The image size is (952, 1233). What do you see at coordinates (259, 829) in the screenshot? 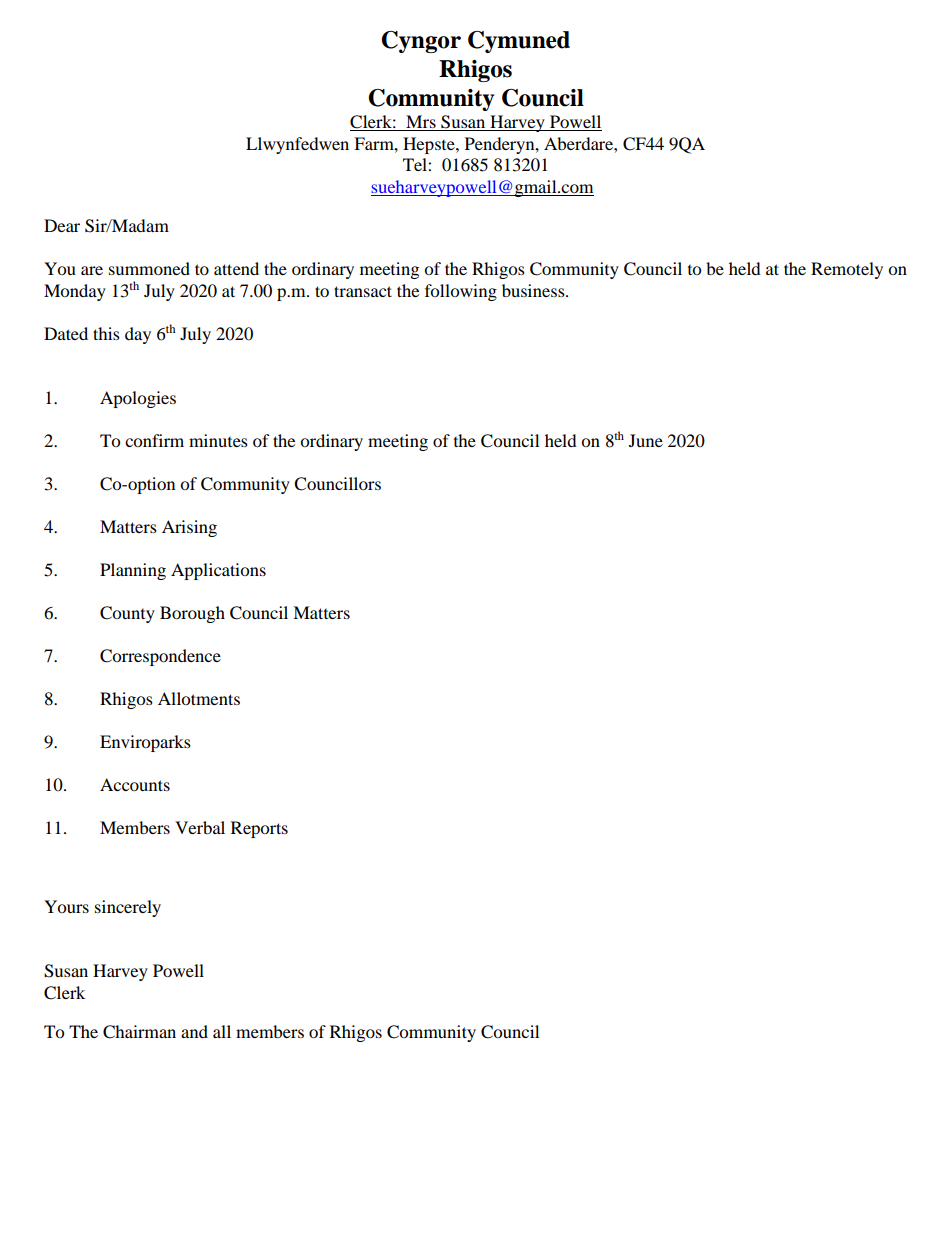
I see `Reports` at bounding box center [259, 829].
